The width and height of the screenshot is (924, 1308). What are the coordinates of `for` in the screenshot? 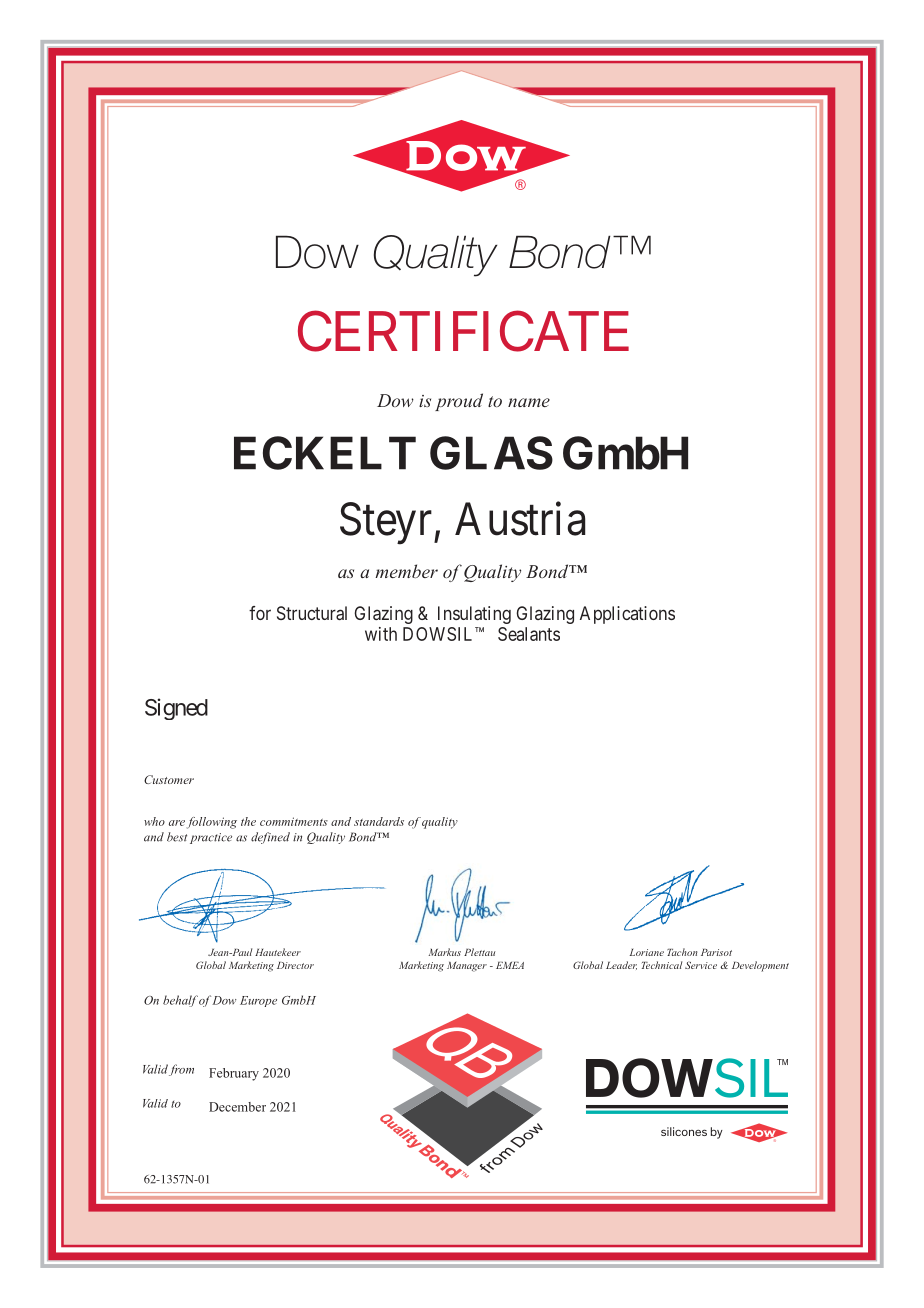 It's located at (260, 613).
